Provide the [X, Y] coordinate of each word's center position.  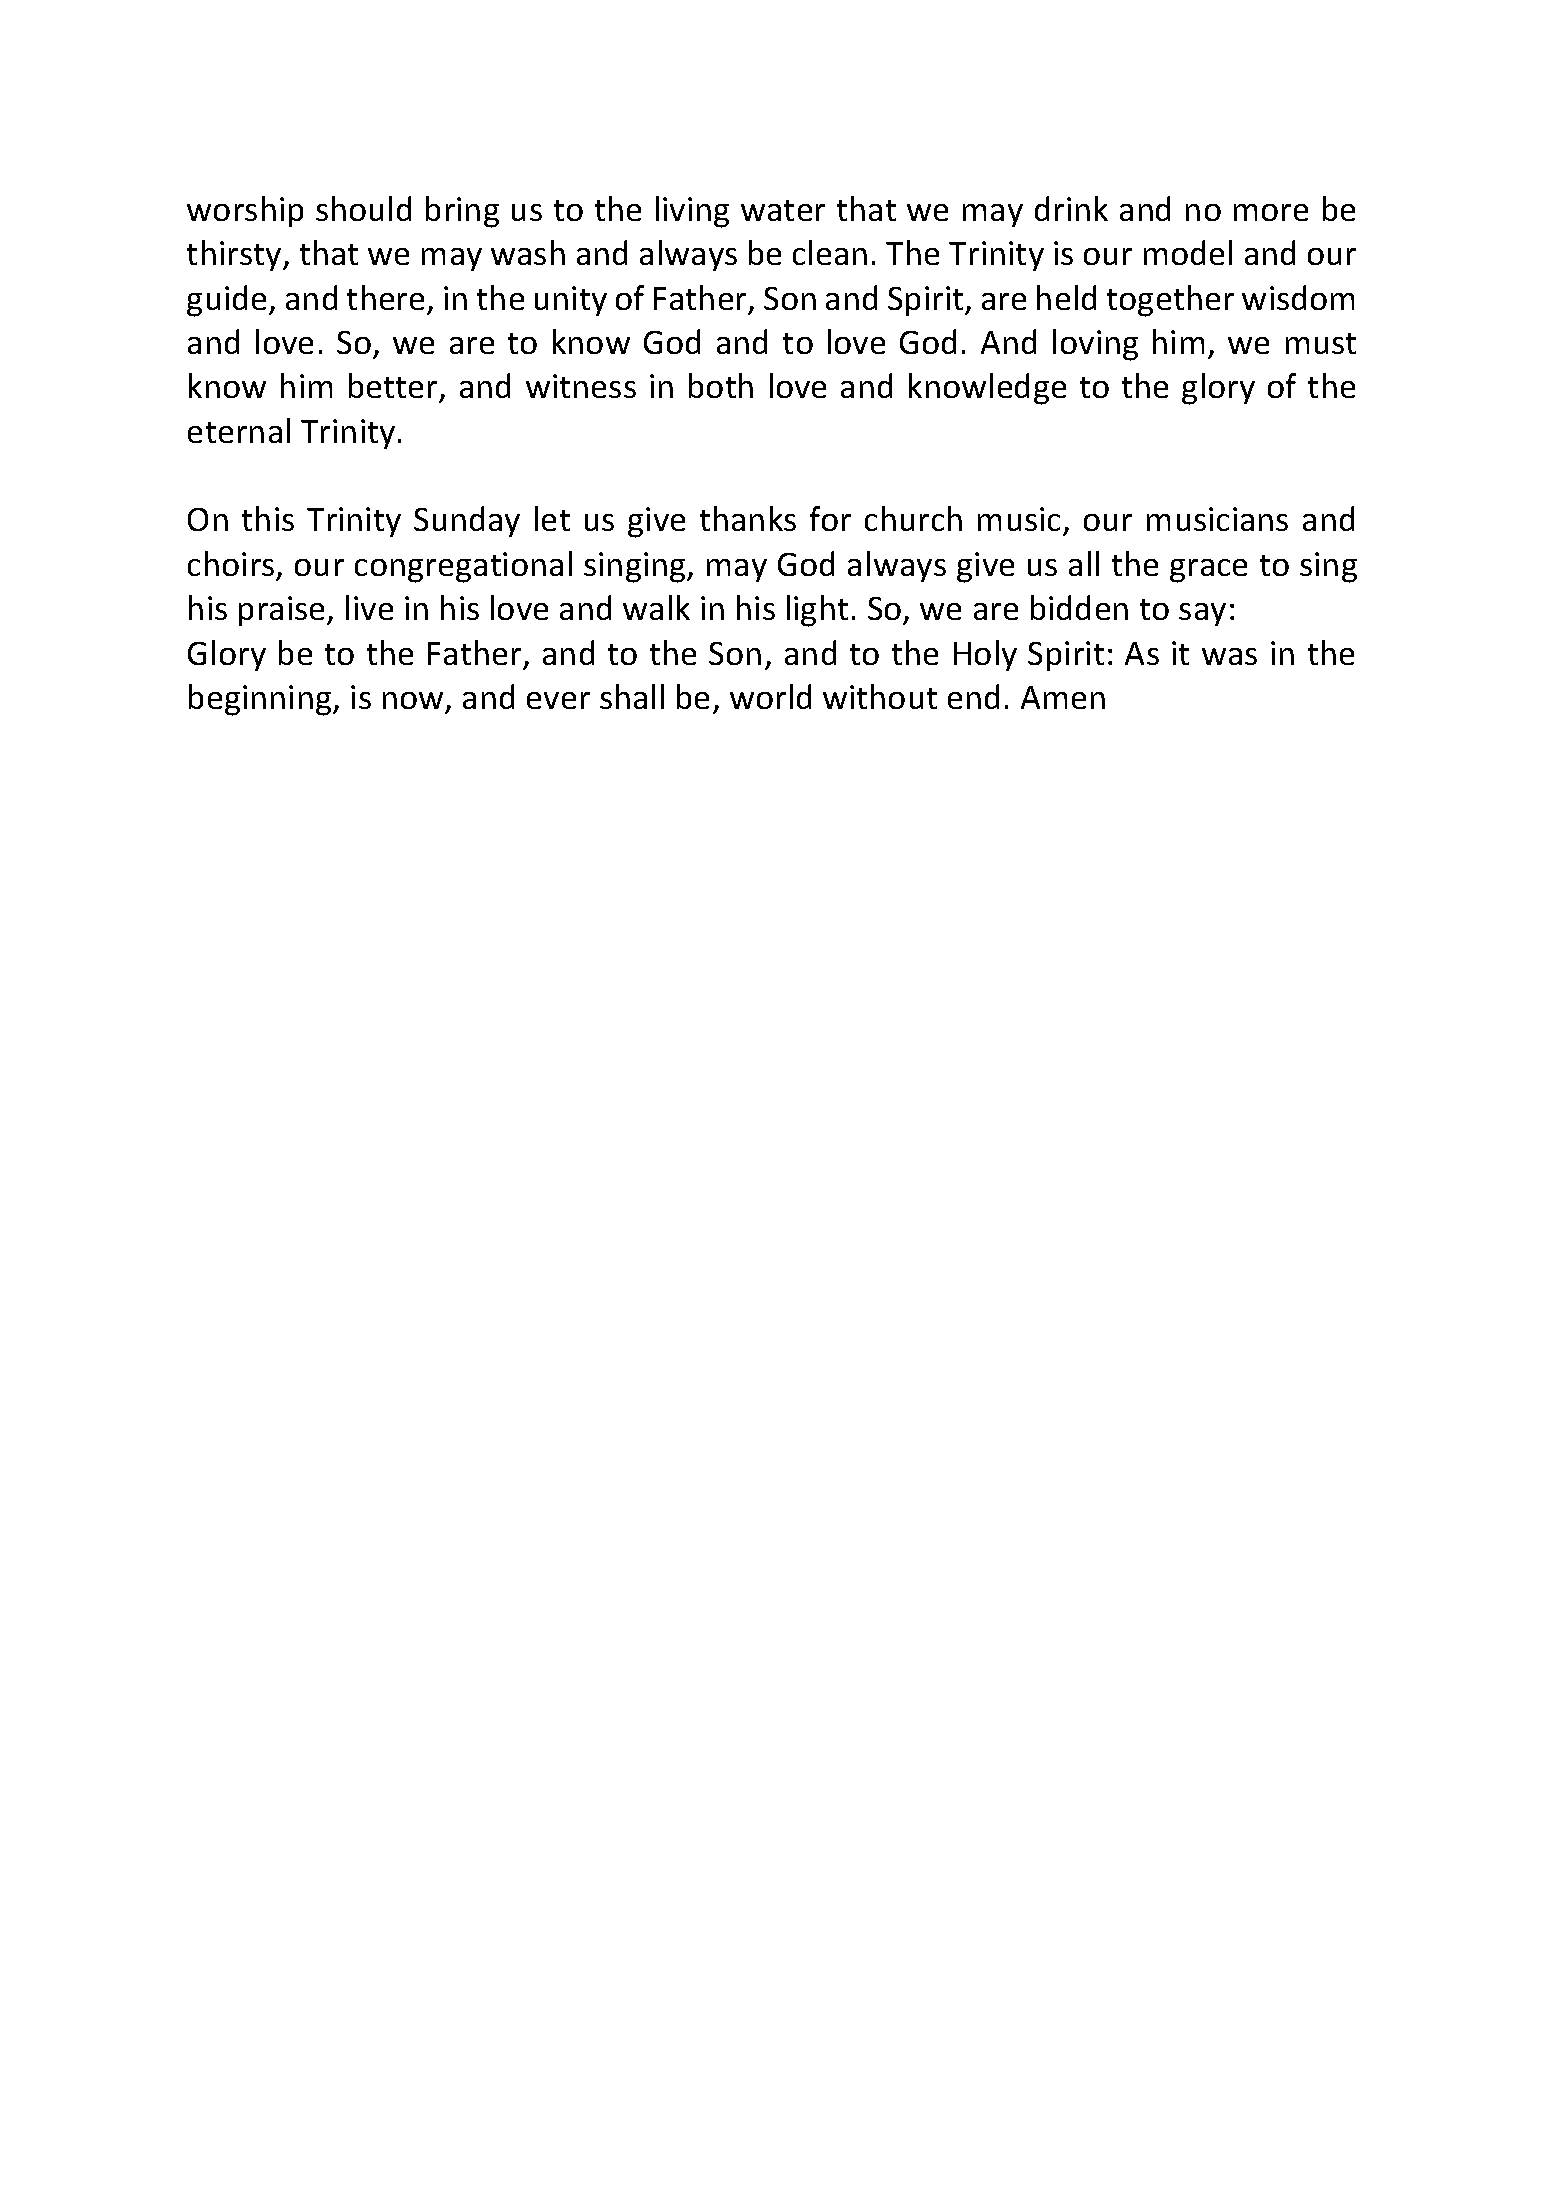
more [1271, 212]
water [783, 210]
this [268, 518]
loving [1095, 345]
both [721, 385]
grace [1208, 571]
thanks [748, 518]
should [363, 208]
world [770, 696]
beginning [261, 700]
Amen [1063, 697]
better [394, 387]
